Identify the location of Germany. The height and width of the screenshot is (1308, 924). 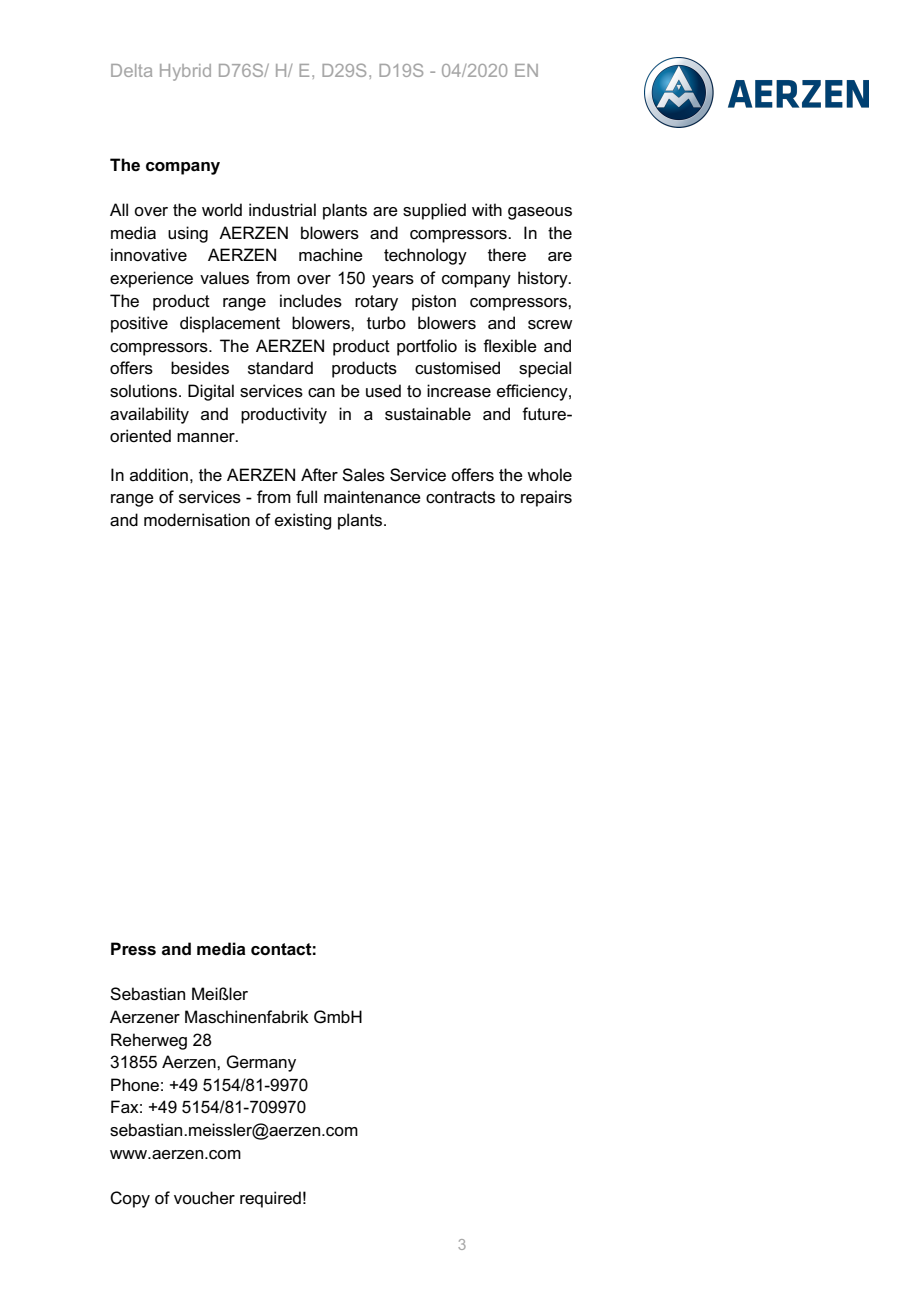
(261, 1063).
